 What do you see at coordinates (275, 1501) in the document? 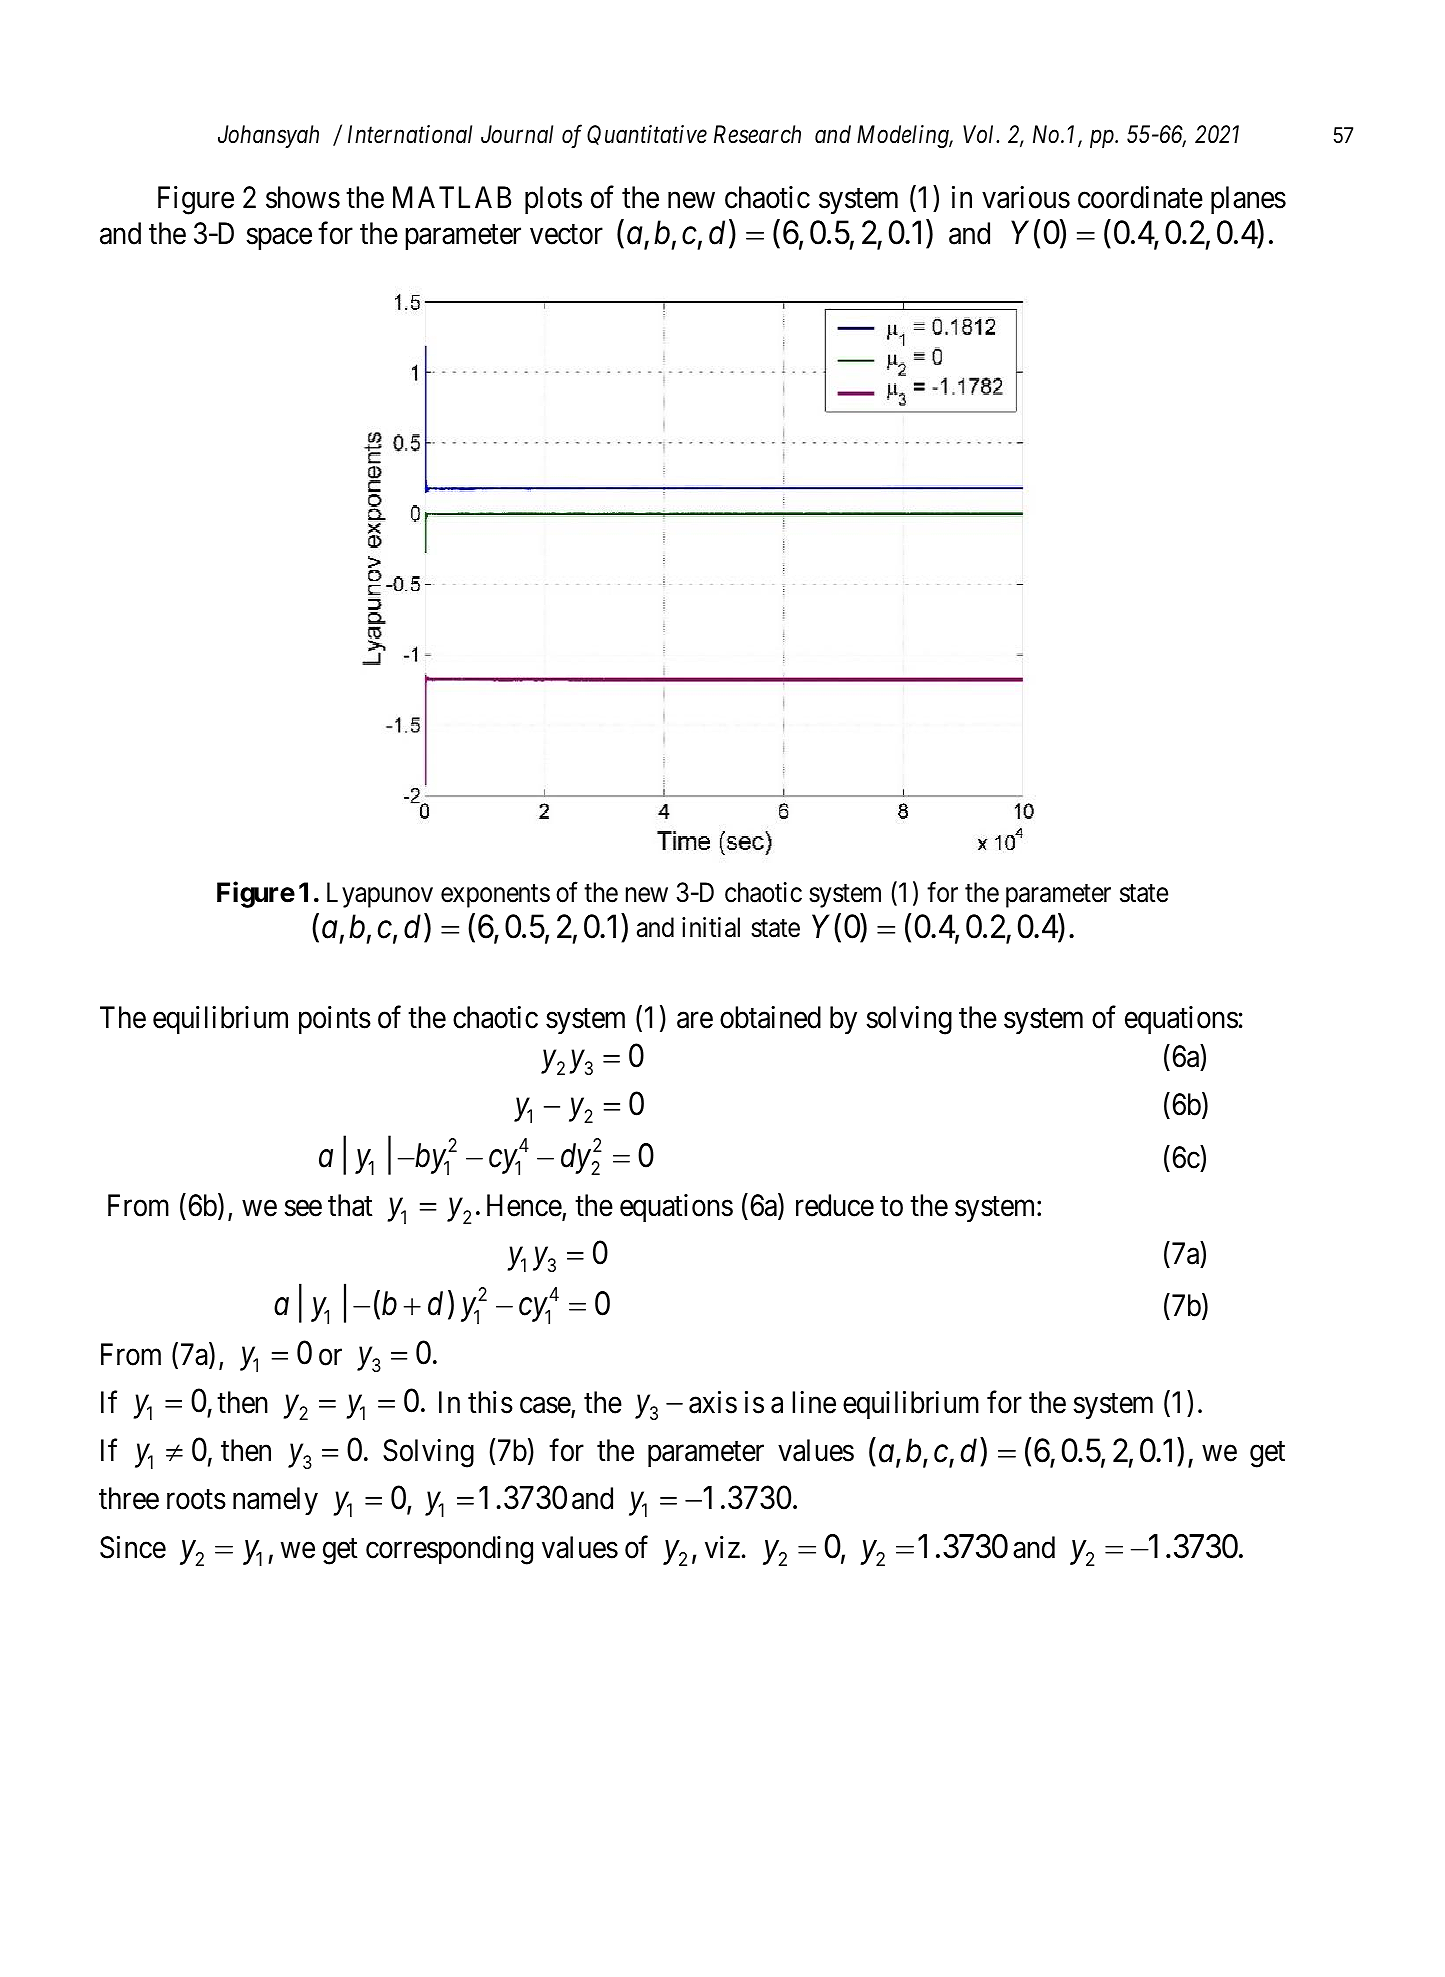
I see `namely` at bounding box center [275, 1501].
